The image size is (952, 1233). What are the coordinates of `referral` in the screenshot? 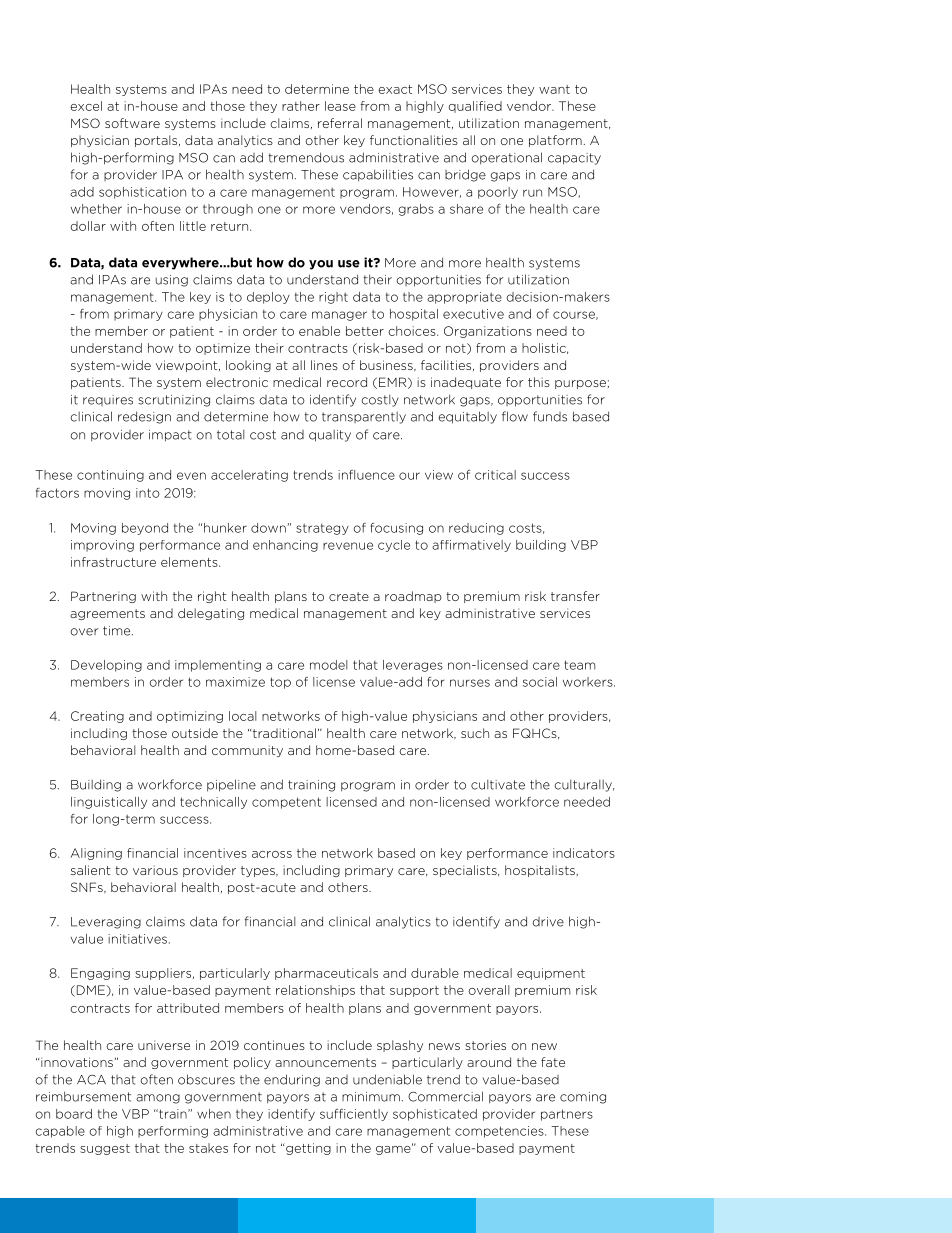 It's located at (340, 123).
